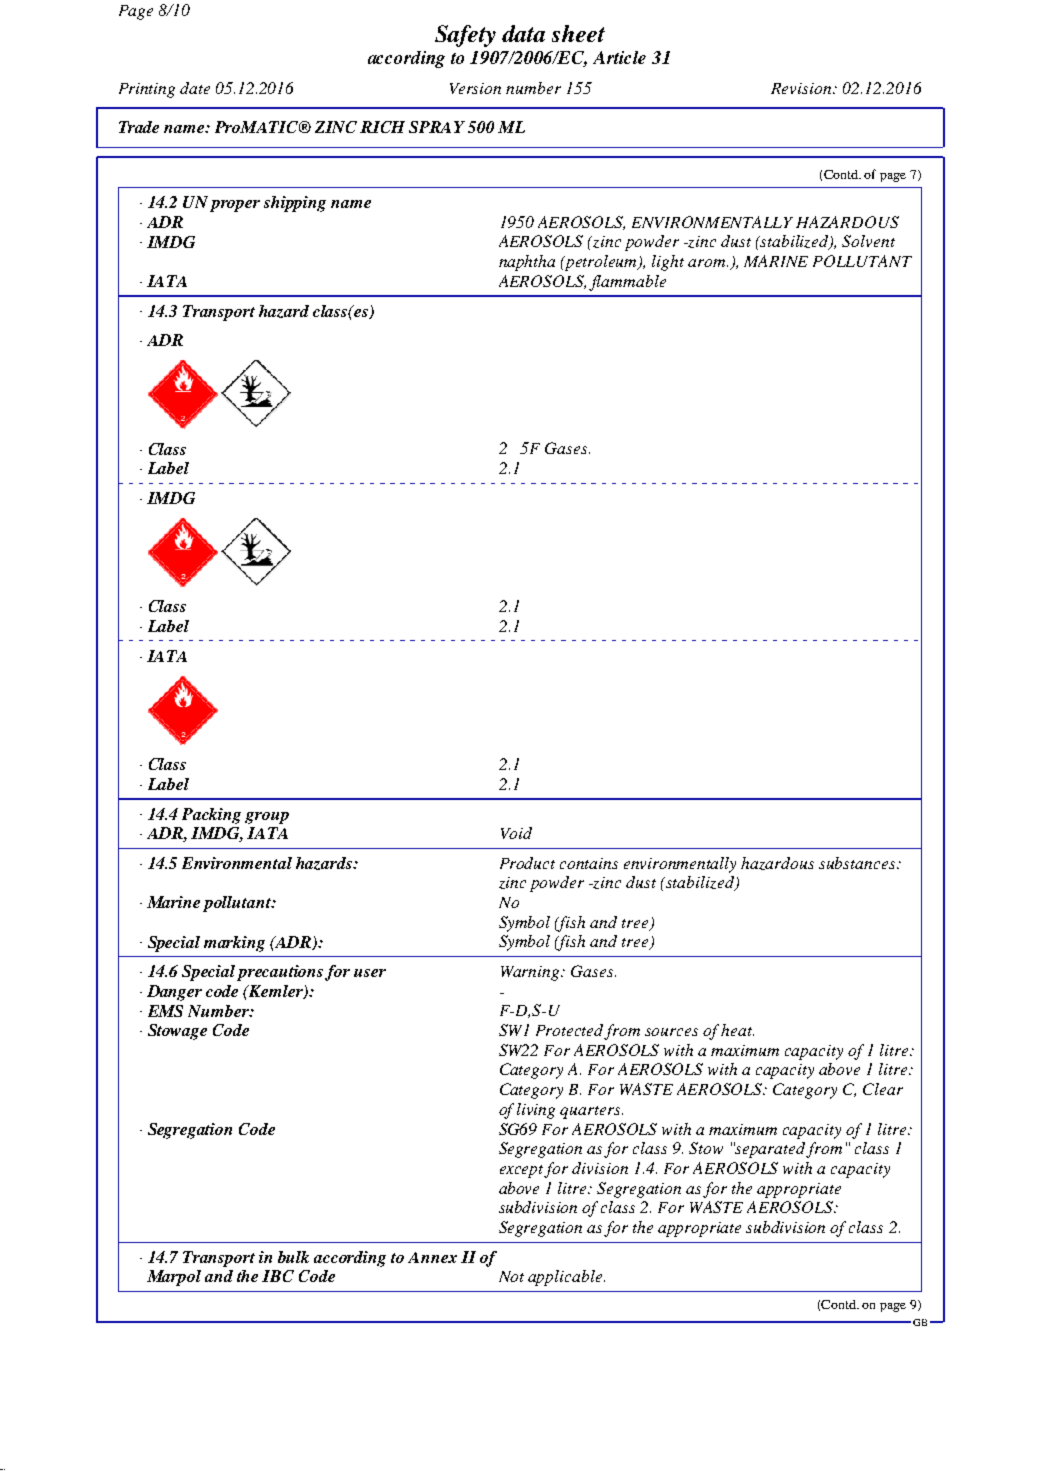 The image size is (1040, 1471). I want to click on proper, so click(235, 206).
